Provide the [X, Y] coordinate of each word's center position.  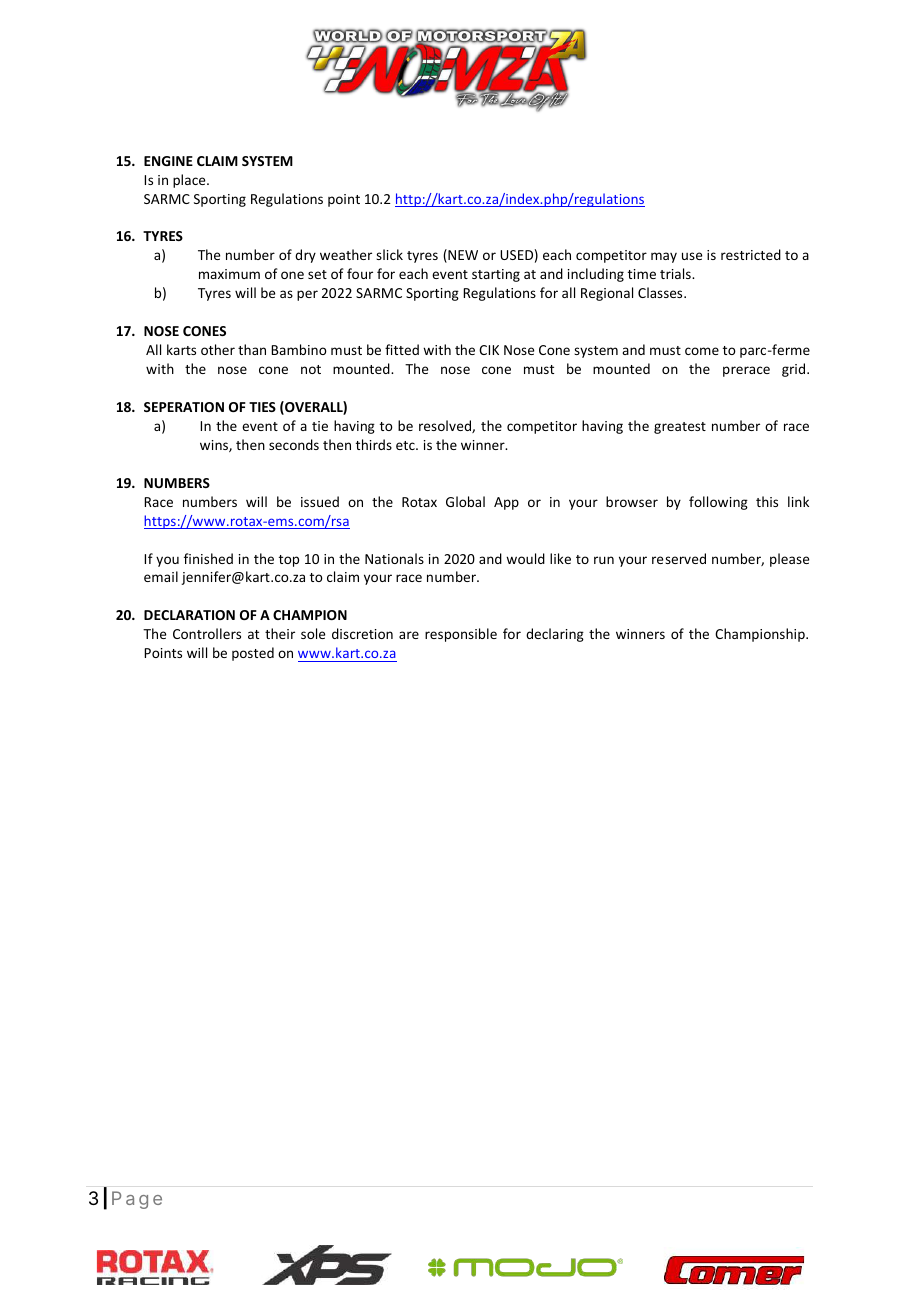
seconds [294, 444]
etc [406, 445]
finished [208, 558]
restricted [751, 254]
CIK [489, 350]
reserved [679, 558]
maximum [229, 274]
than [252, 349]
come [702, 351]
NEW [462, 256]
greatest [680, 428]
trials [676, 273]
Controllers [207, 633]
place [190, 181]
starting [496, 275]
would [525, 558]
